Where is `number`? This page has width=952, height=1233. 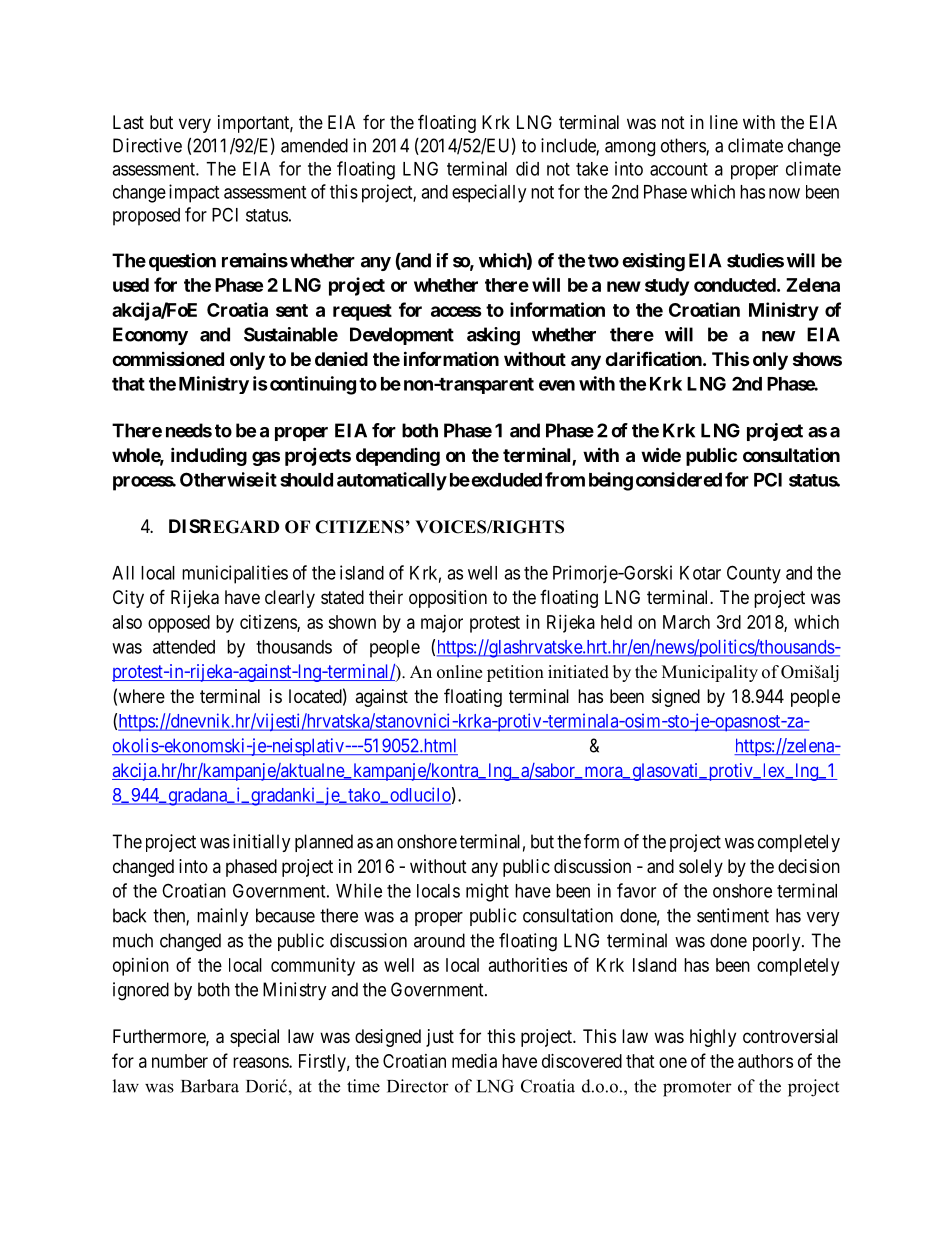
number is located at coordinates (180, 1061).
